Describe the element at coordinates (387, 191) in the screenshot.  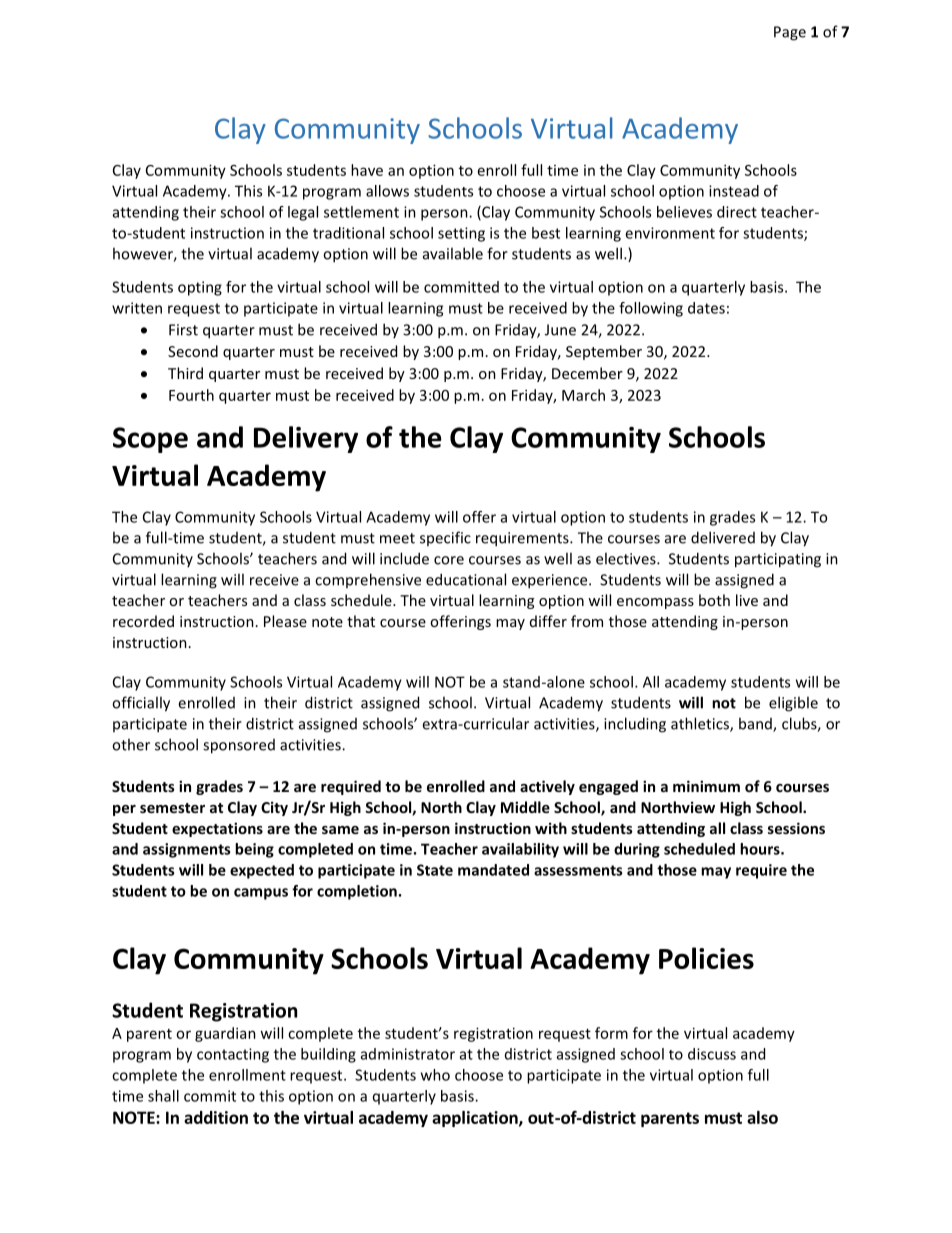
I see `allows` at that location.
